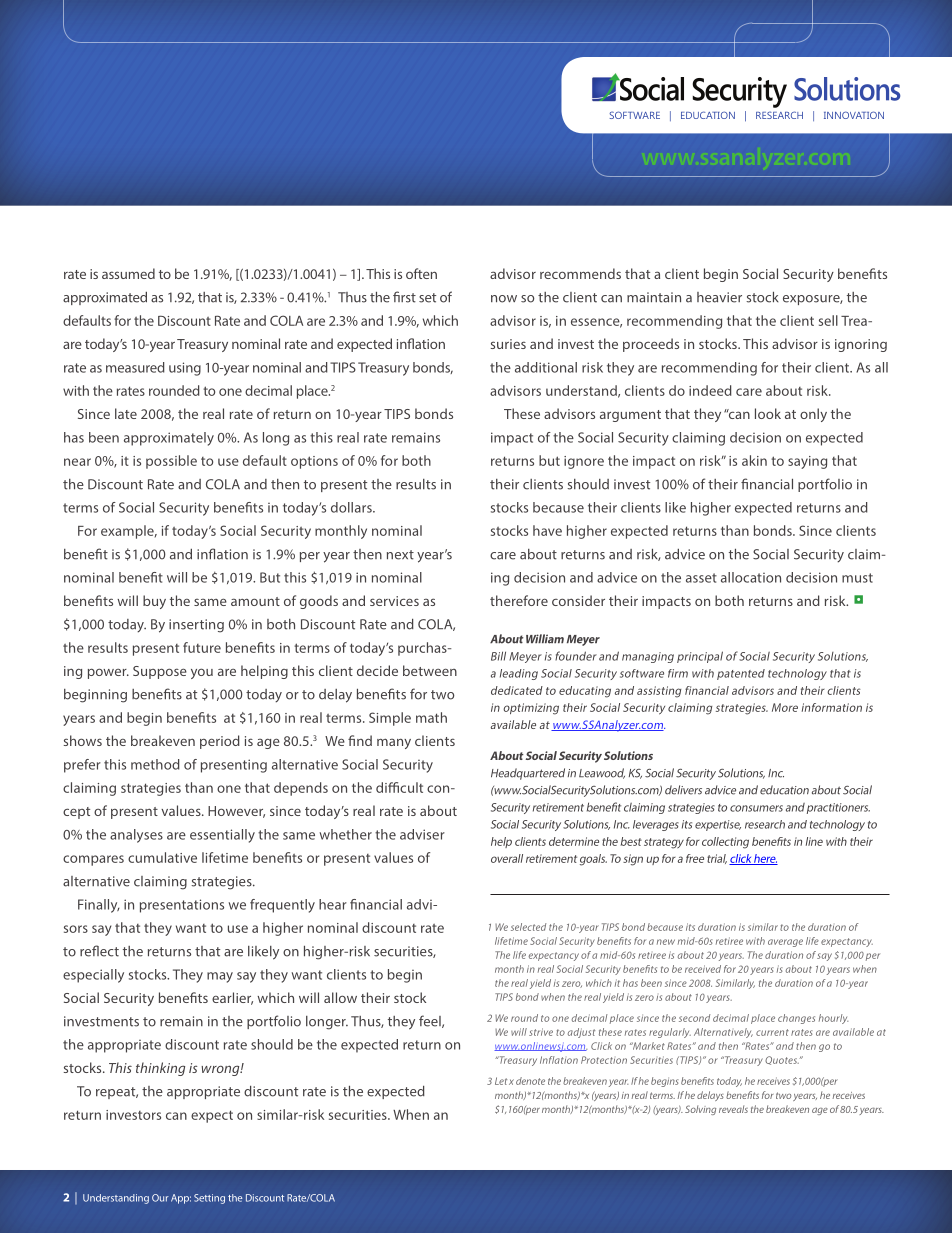 The height and width of the image is (1233, 952). What do you see at coordinates (421, 273) in the image?
I see `often` at bounding box center [421, 273].
